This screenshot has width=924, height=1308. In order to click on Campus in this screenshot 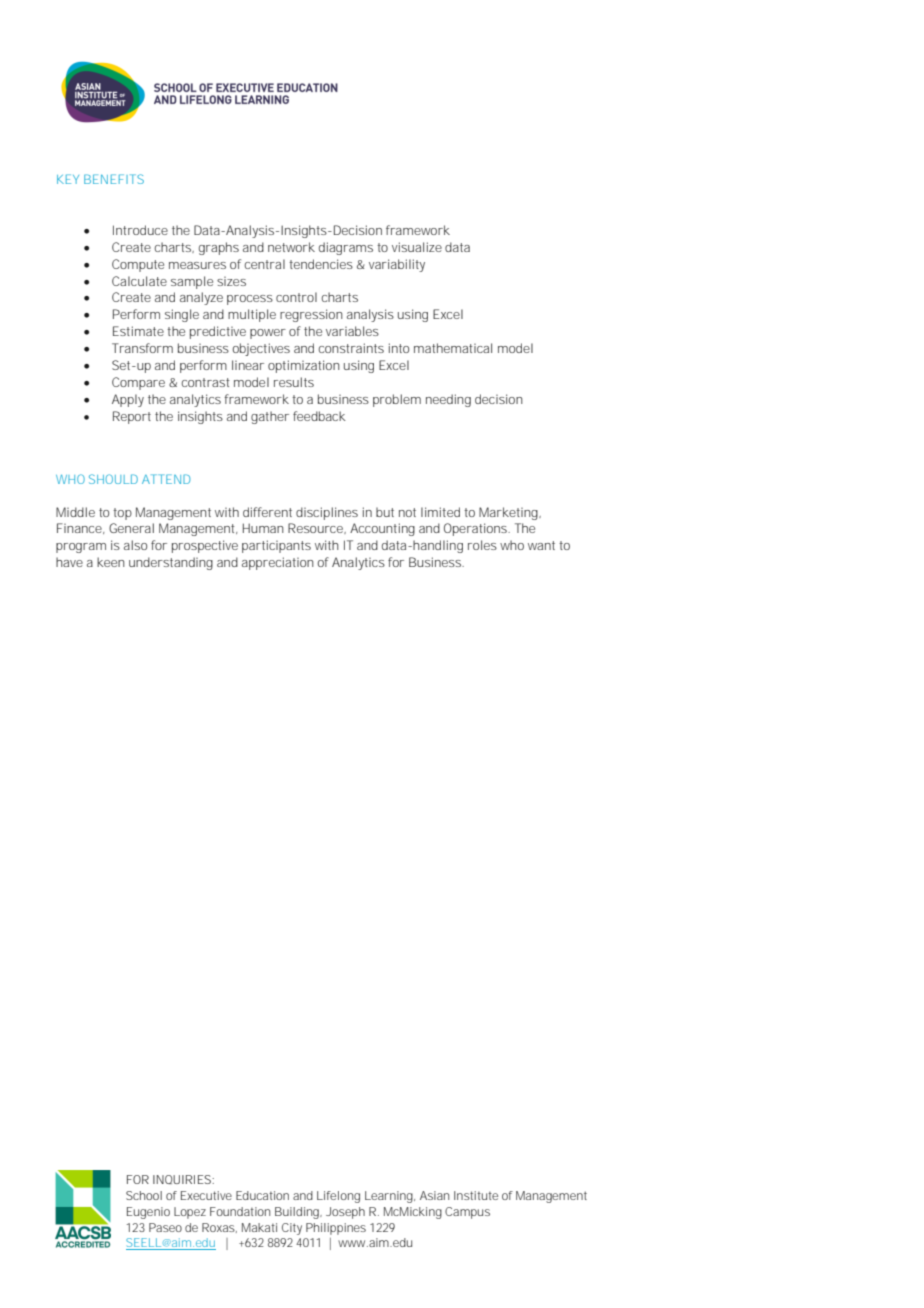, I will do `click(467, 1213)`.
